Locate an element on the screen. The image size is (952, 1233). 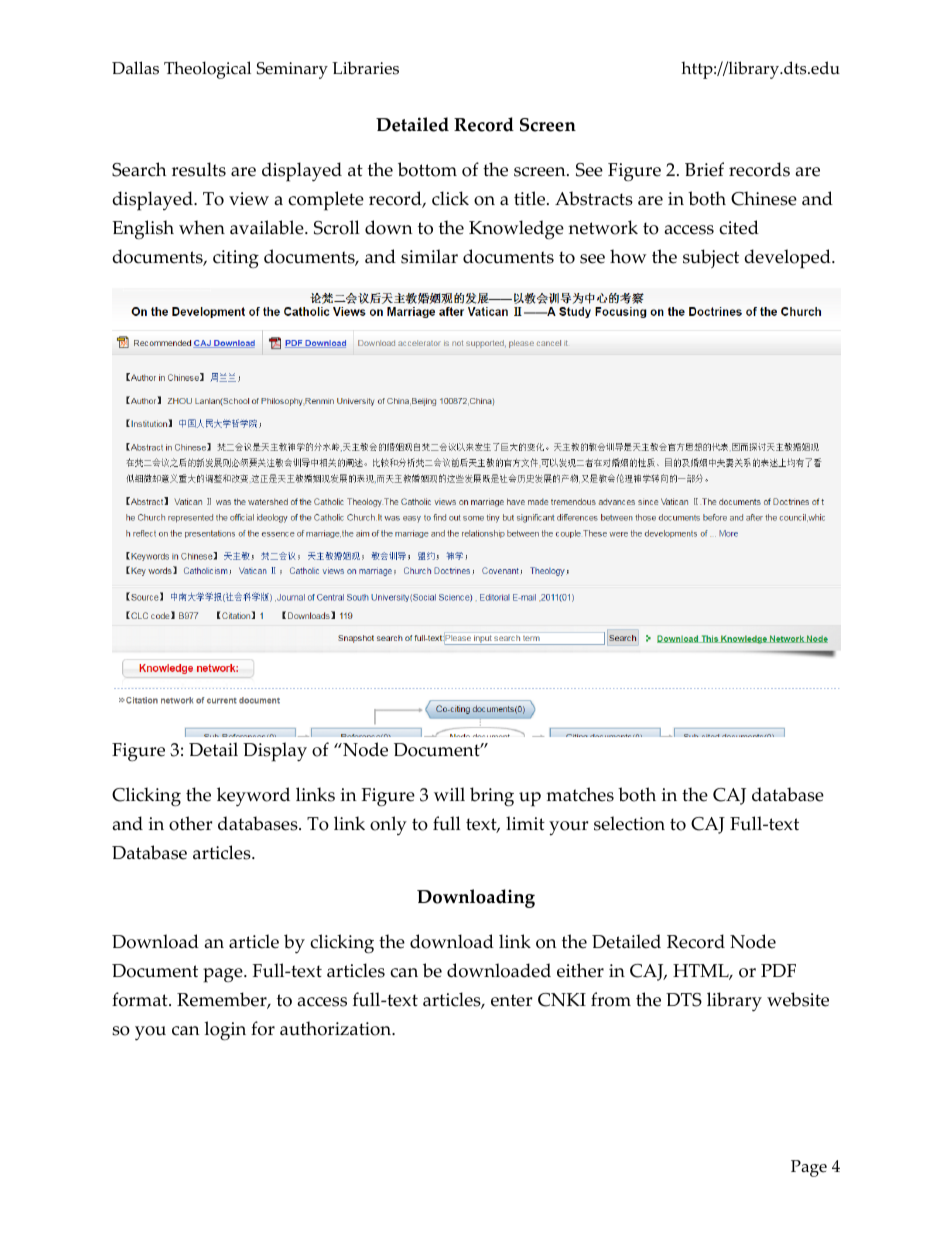
will is located at coordinates (449, 794).
